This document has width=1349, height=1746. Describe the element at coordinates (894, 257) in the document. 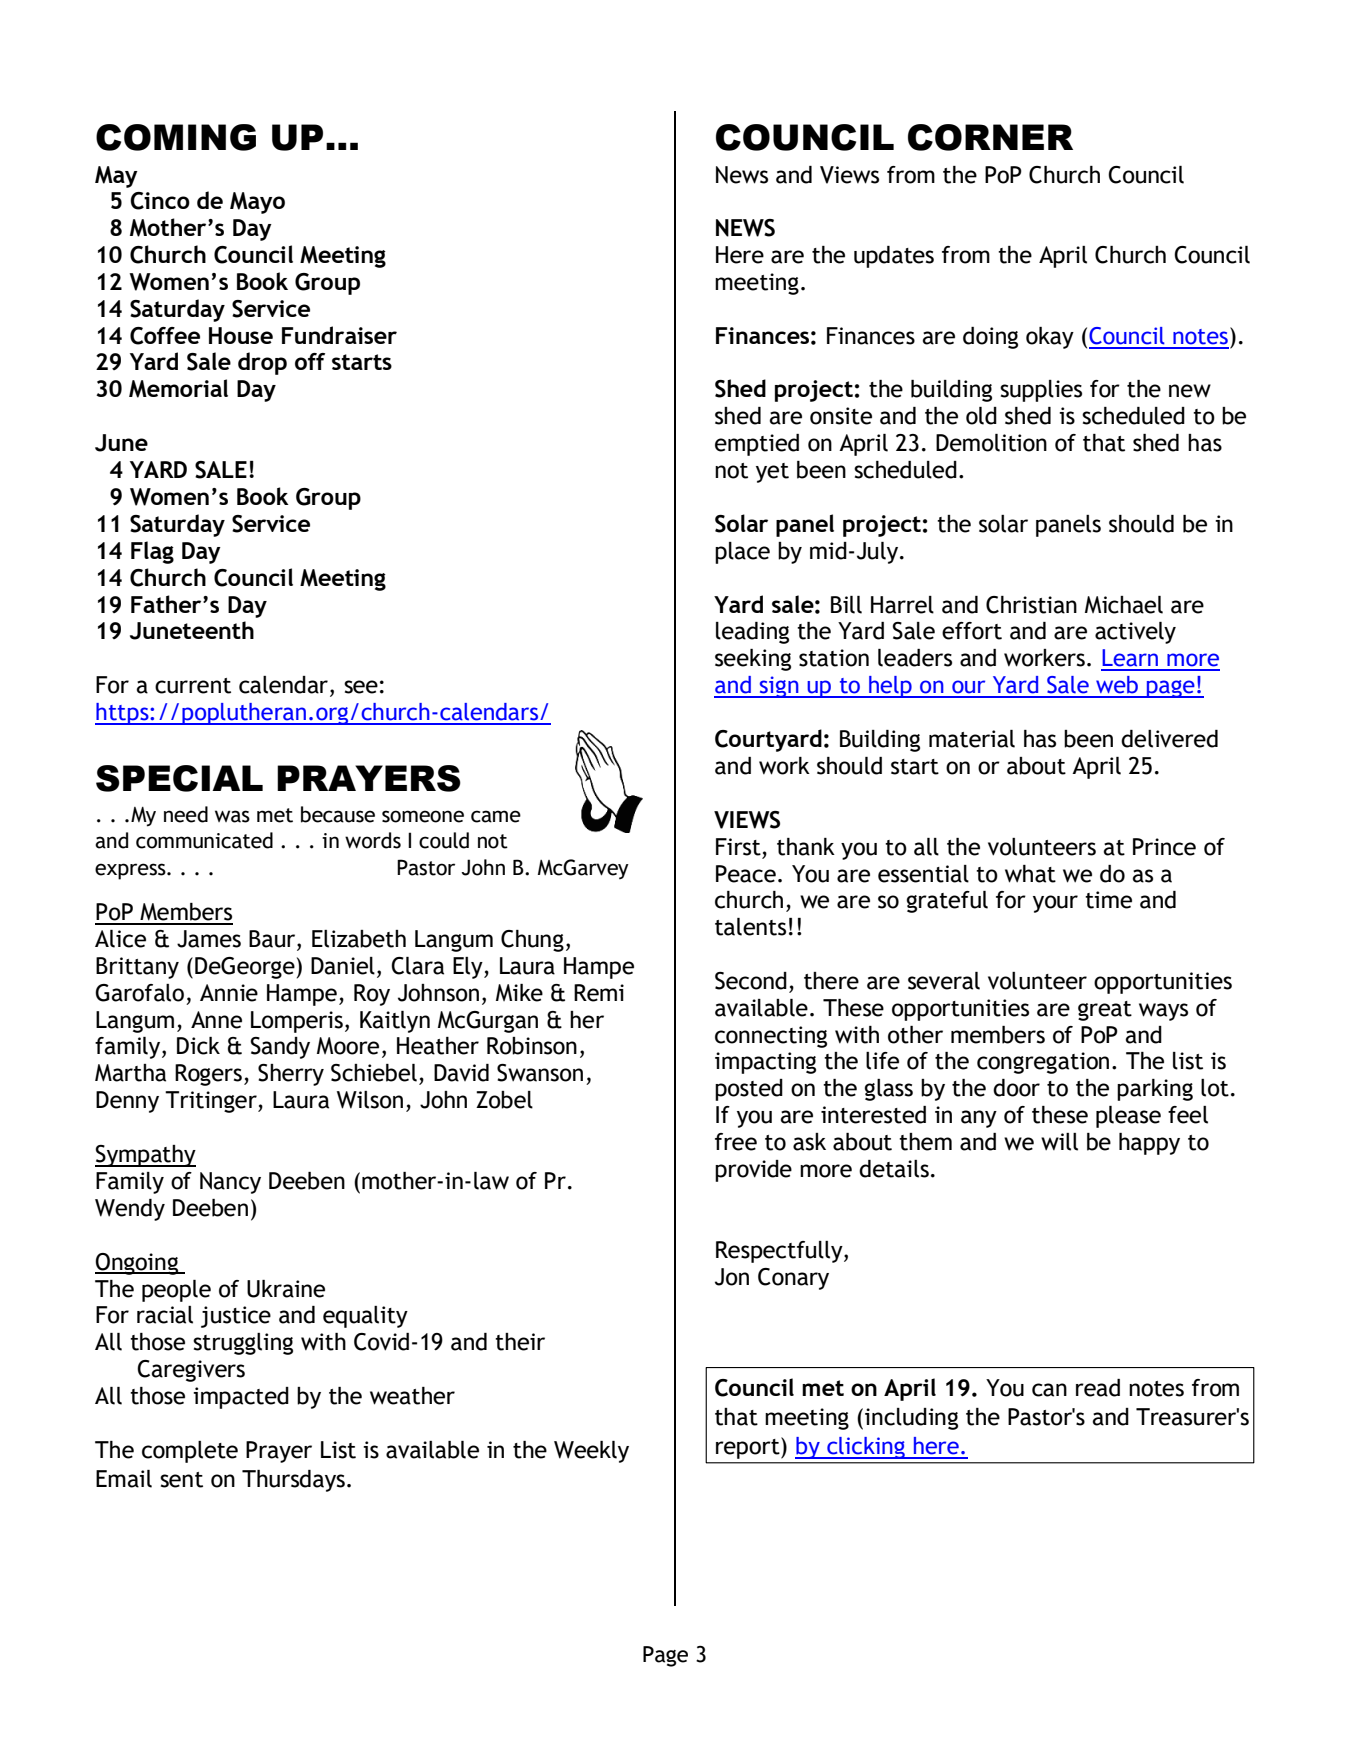

I see `updates` at that location.
